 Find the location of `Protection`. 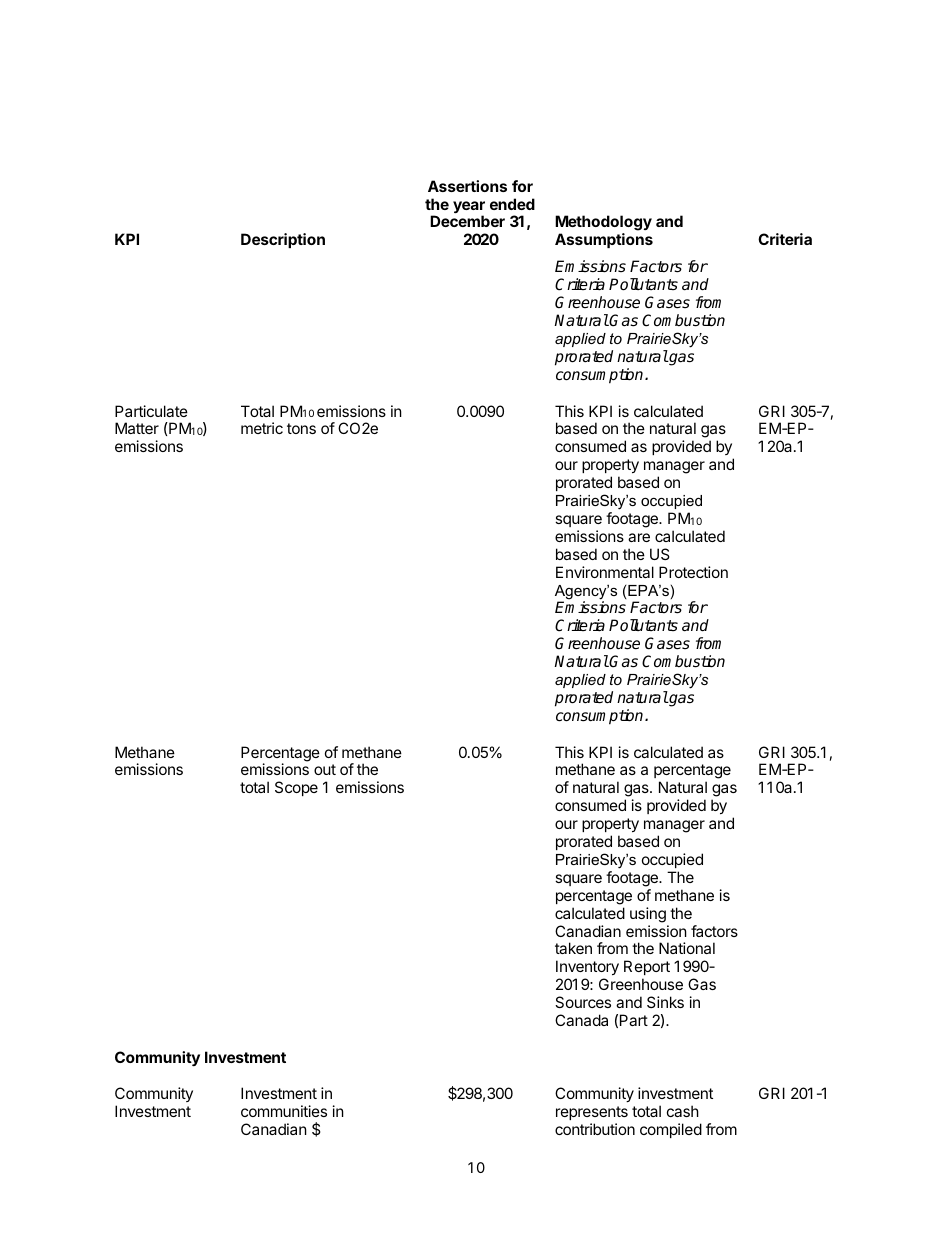

Protection is located at coordinates (693, 572).
